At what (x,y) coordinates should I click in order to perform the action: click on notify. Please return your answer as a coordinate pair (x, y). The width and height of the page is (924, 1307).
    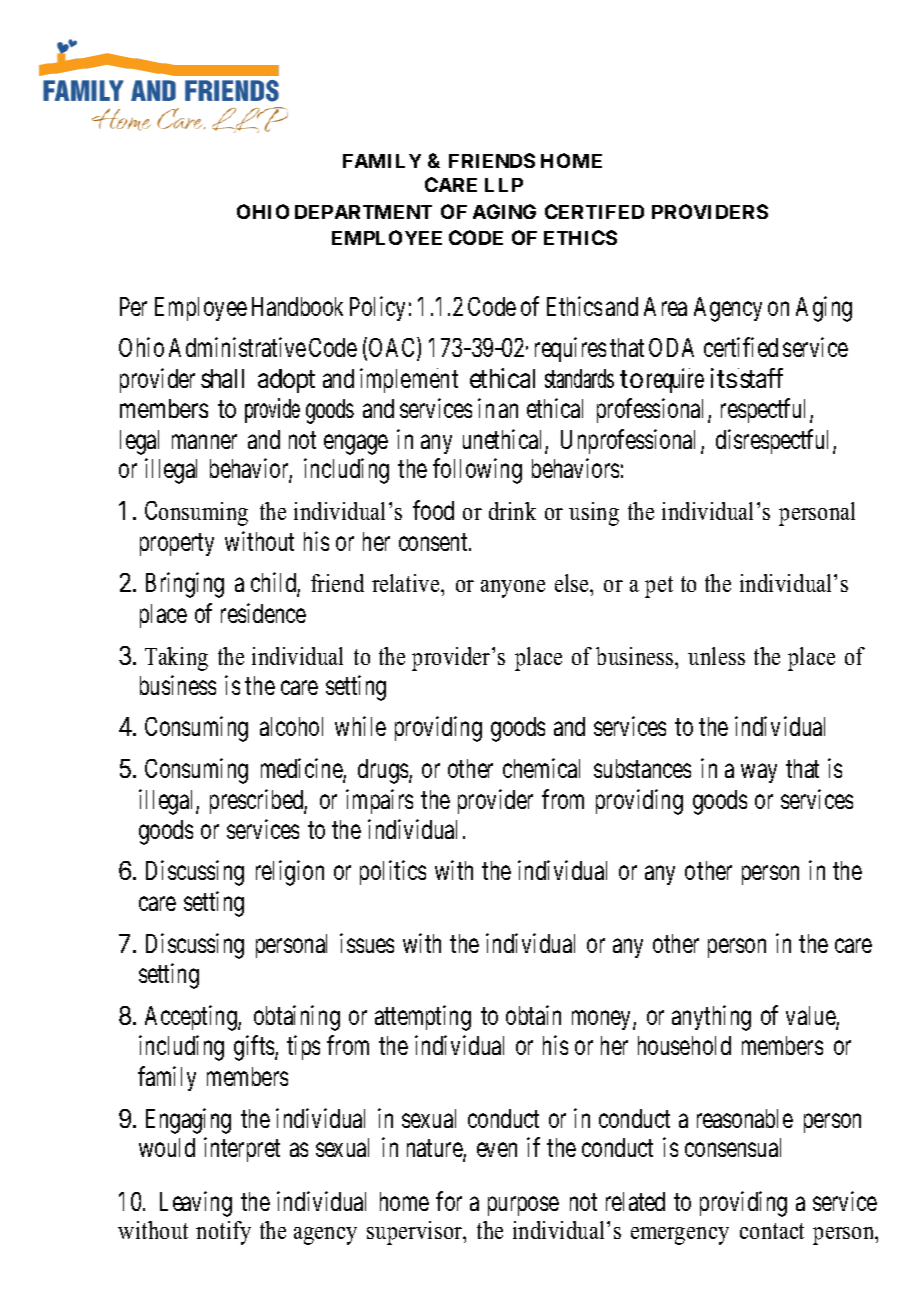
    Looking at the image, I should click on (223, 1233).
